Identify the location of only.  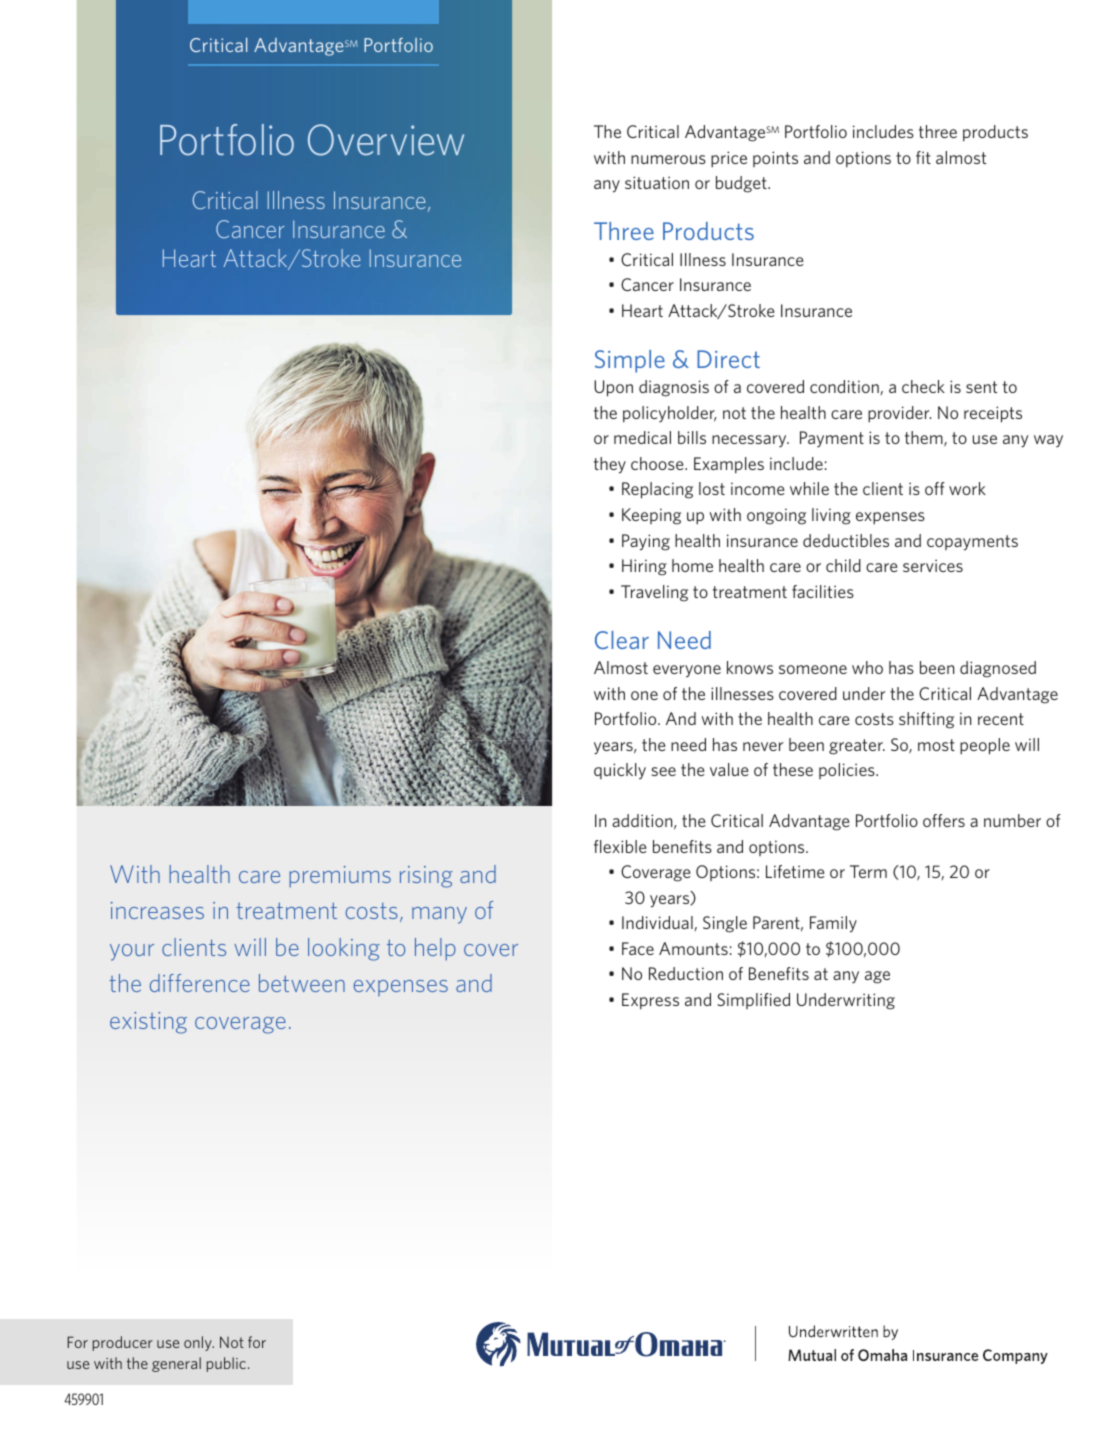
(199, 1343).
